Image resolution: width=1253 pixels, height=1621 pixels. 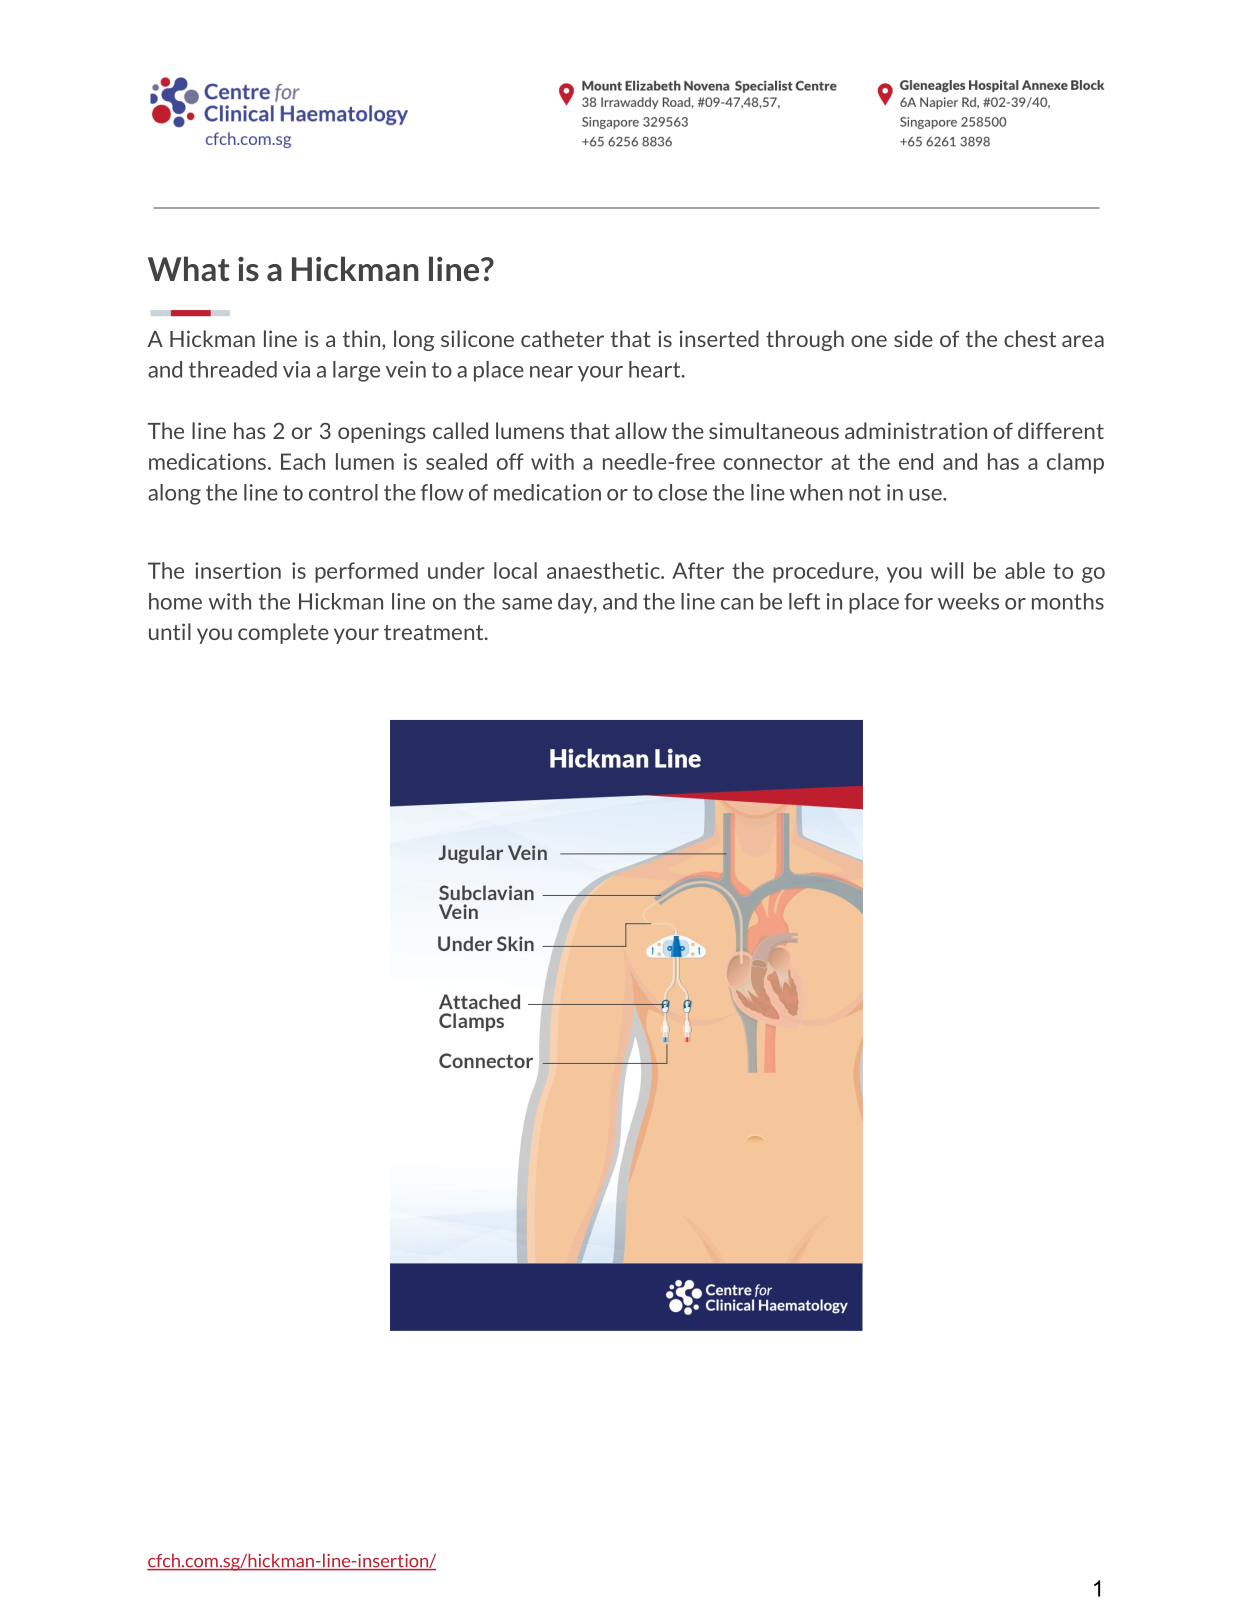 I want to click on administration, so click(x=916, y=430).
